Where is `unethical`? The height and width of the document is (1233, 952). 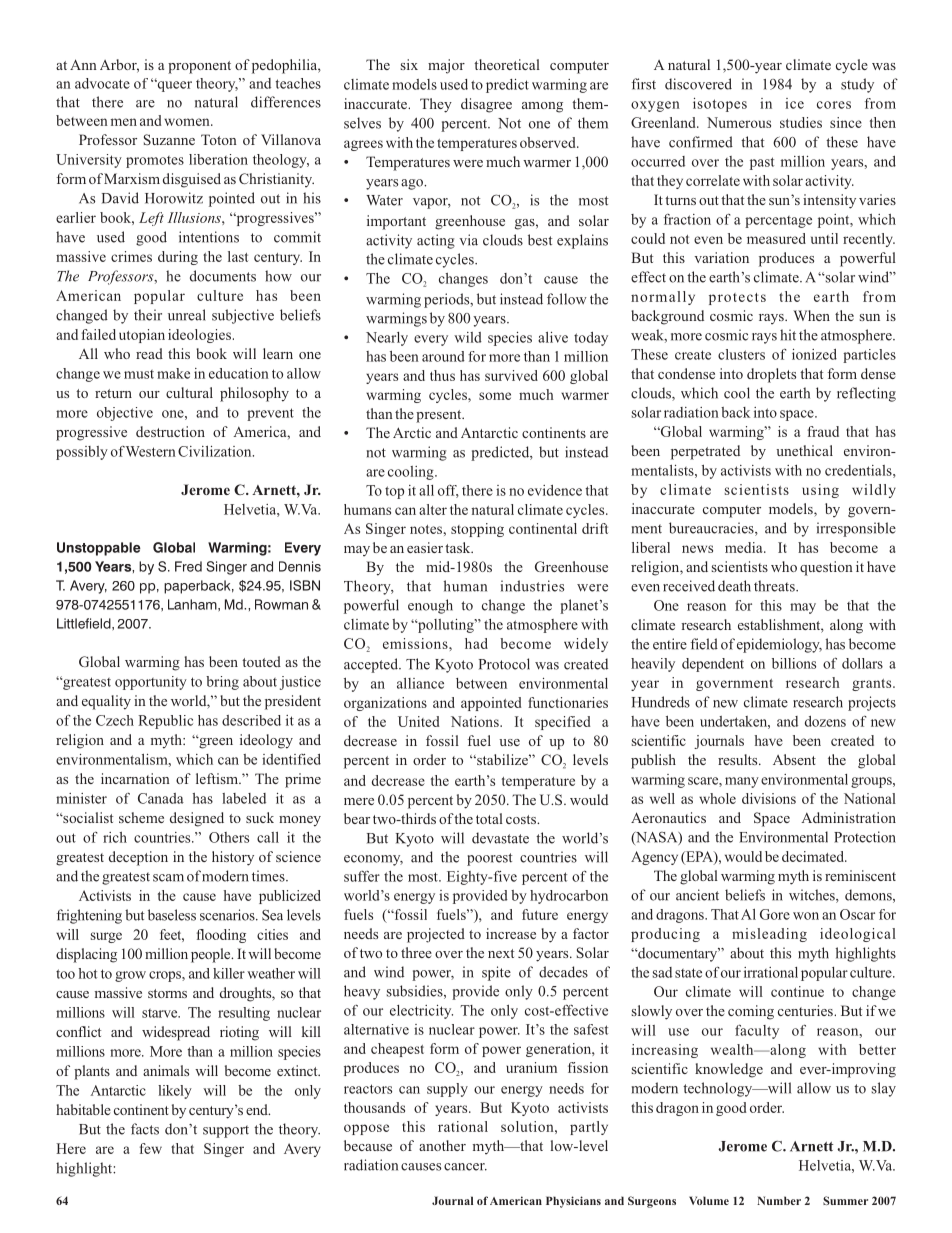
unethical is located at coordinates (804, 450).
